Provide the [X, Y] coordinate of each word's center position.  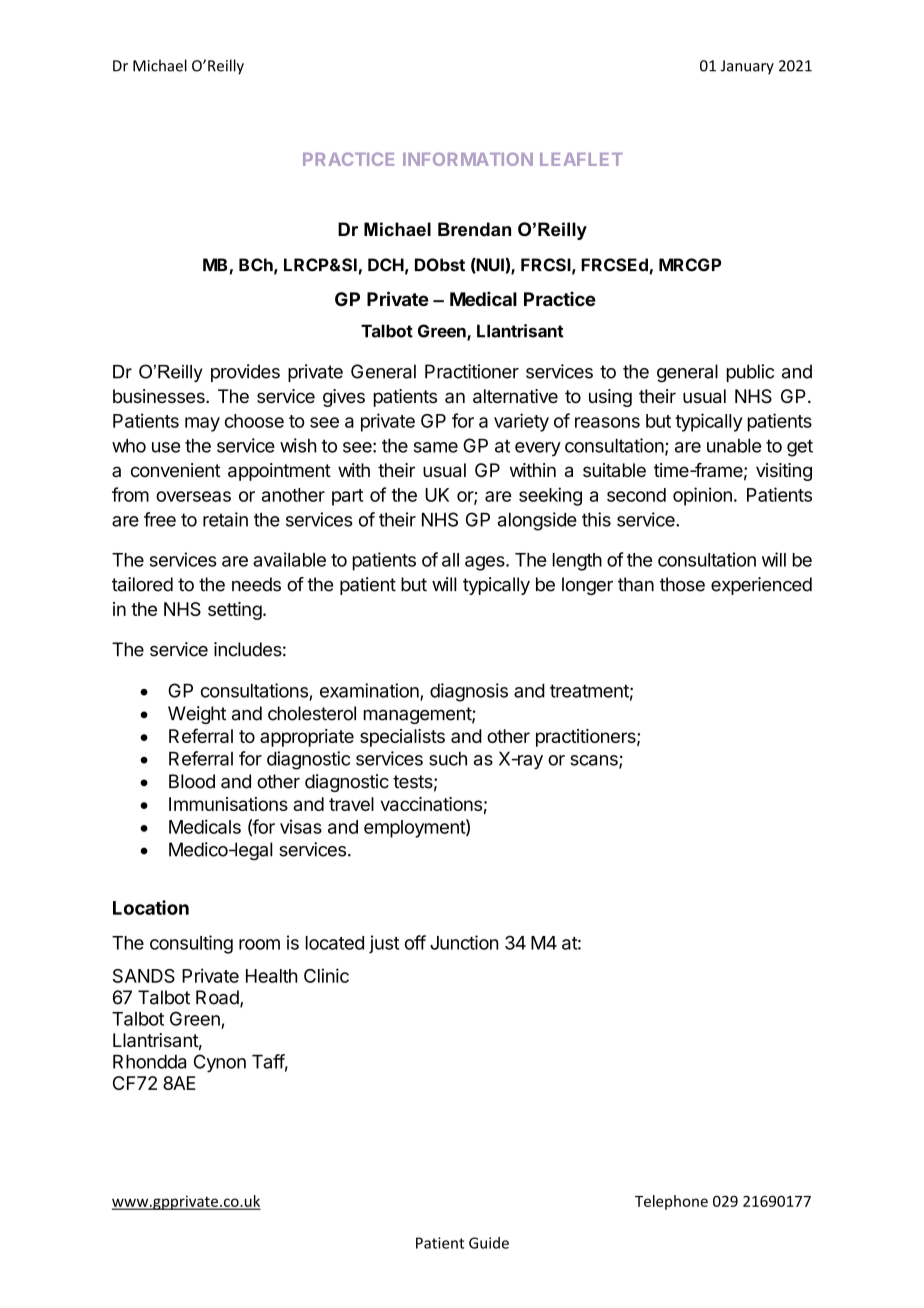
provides [245, 373]
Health [272, 976]
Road [218, 998]
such [448, 759]
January [747, 67]
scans [595, 761]
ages [486, 563]
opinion [702, 496]
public [750, 373]
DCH [386, 265]
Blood [192, 781]
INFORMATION [468, 159]
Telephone [671, 1202]
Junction [464, 942]
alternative [515, 396]
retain [225, 519]
